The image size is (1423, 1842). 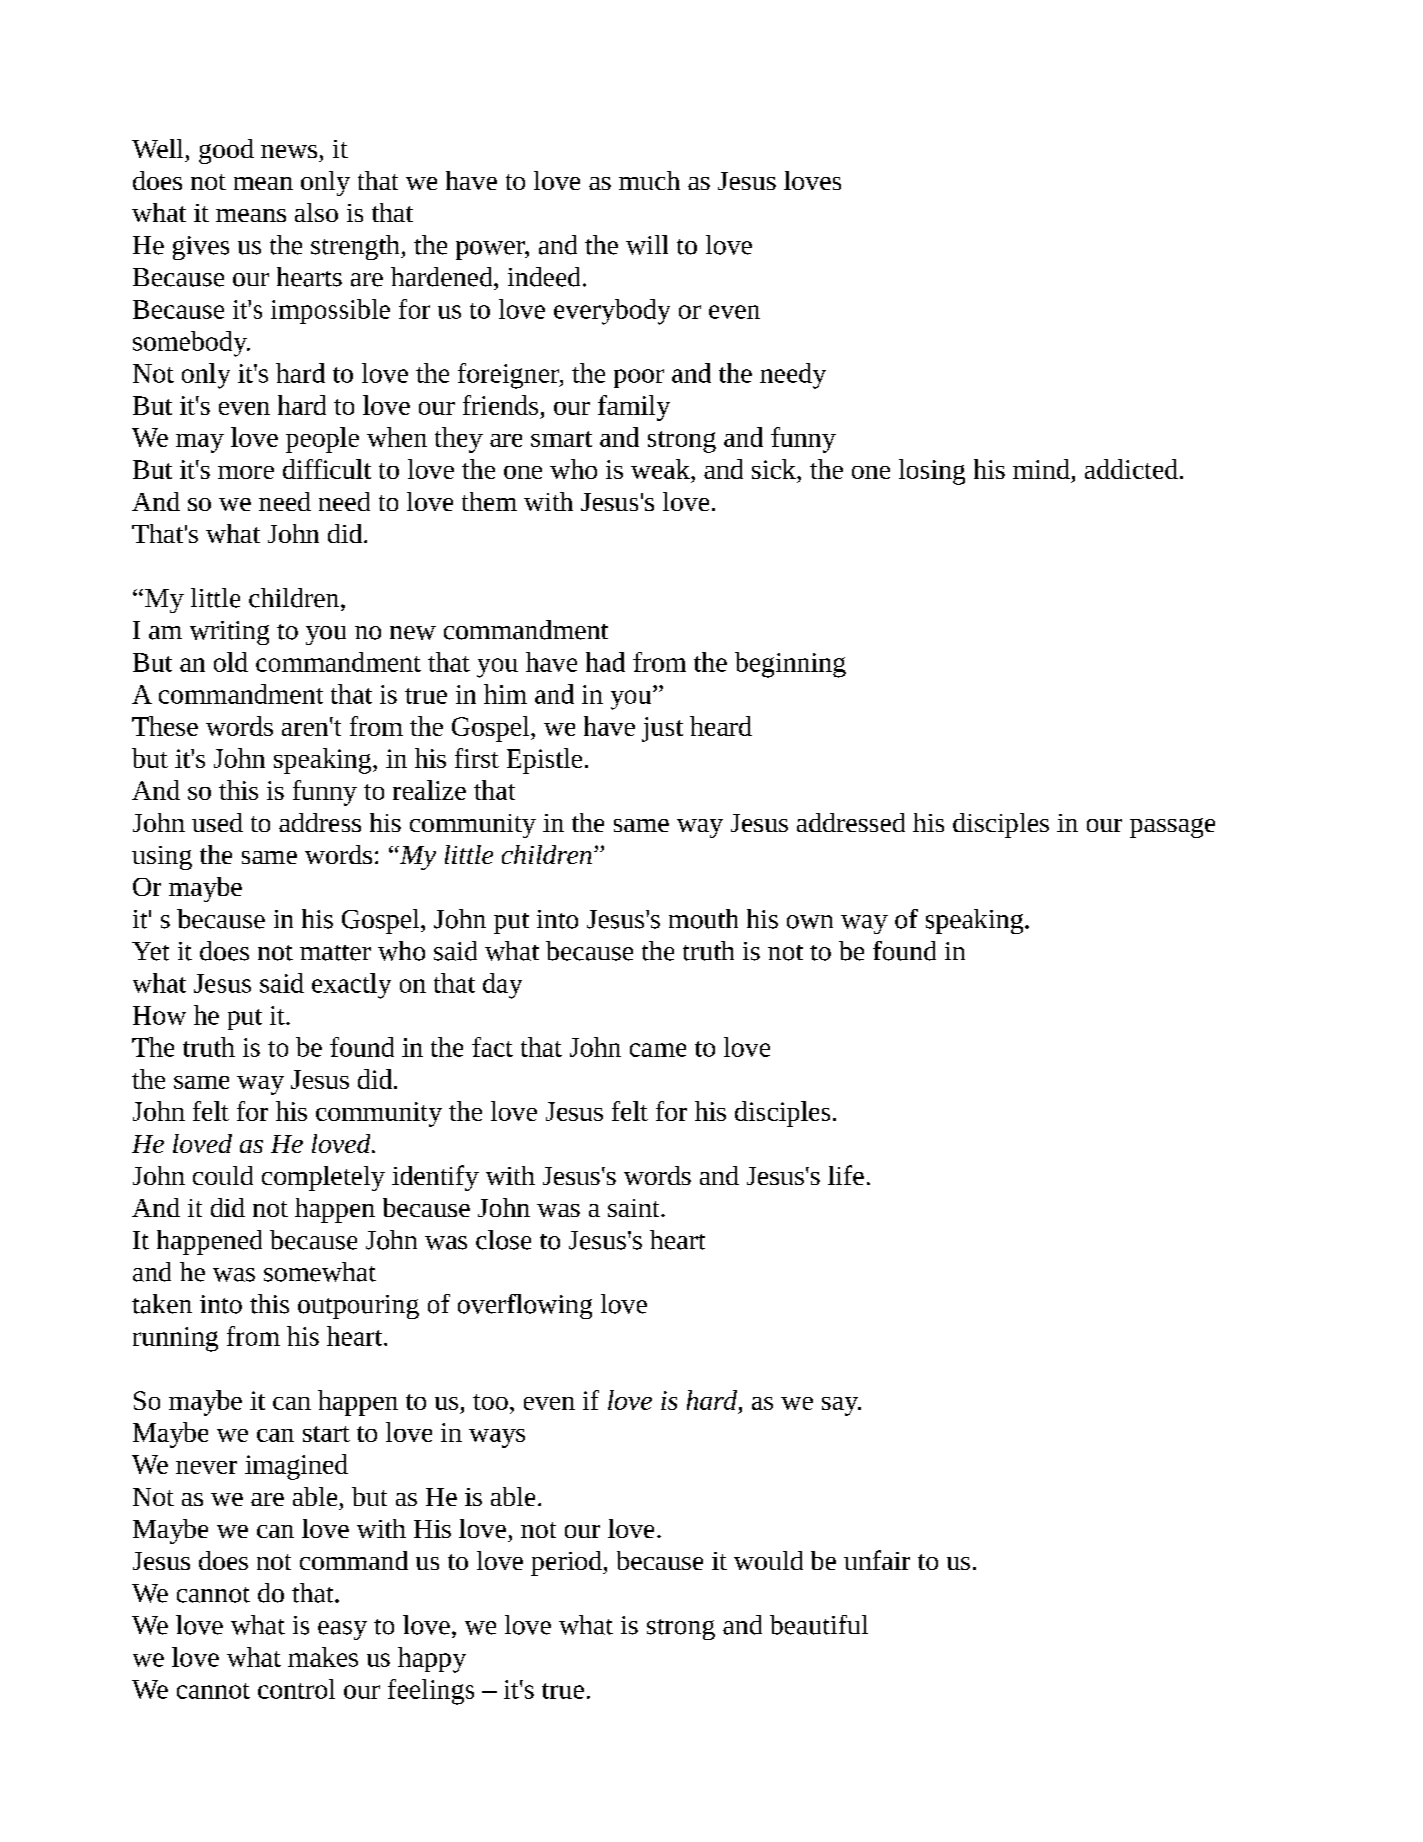 I want to click on addicted, so click(x=1131, y=469).
